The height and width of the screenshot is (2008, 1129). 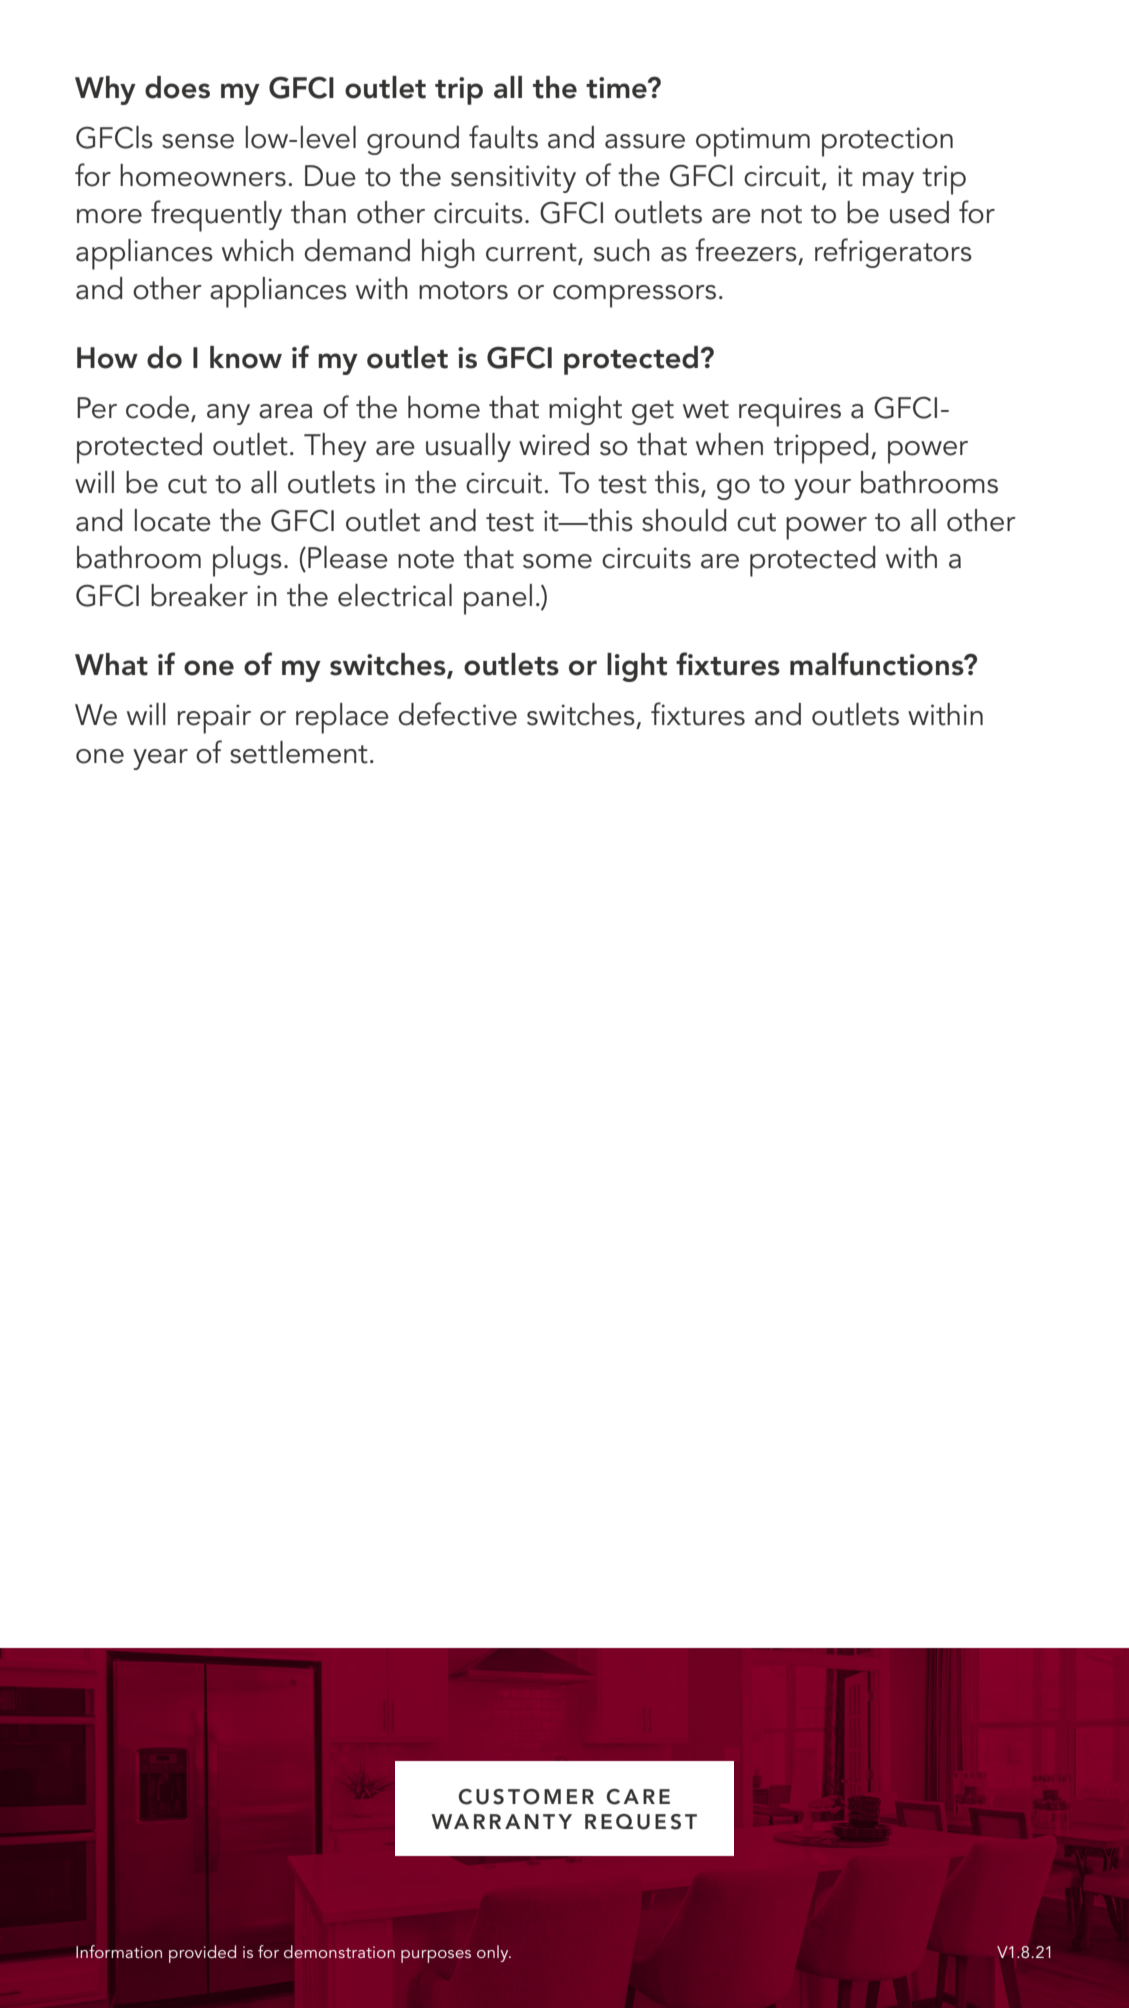 What do you see at coordinates (878, 664) in the screenshot?
I see `malfunctions` at bounding box center [878, 664].
